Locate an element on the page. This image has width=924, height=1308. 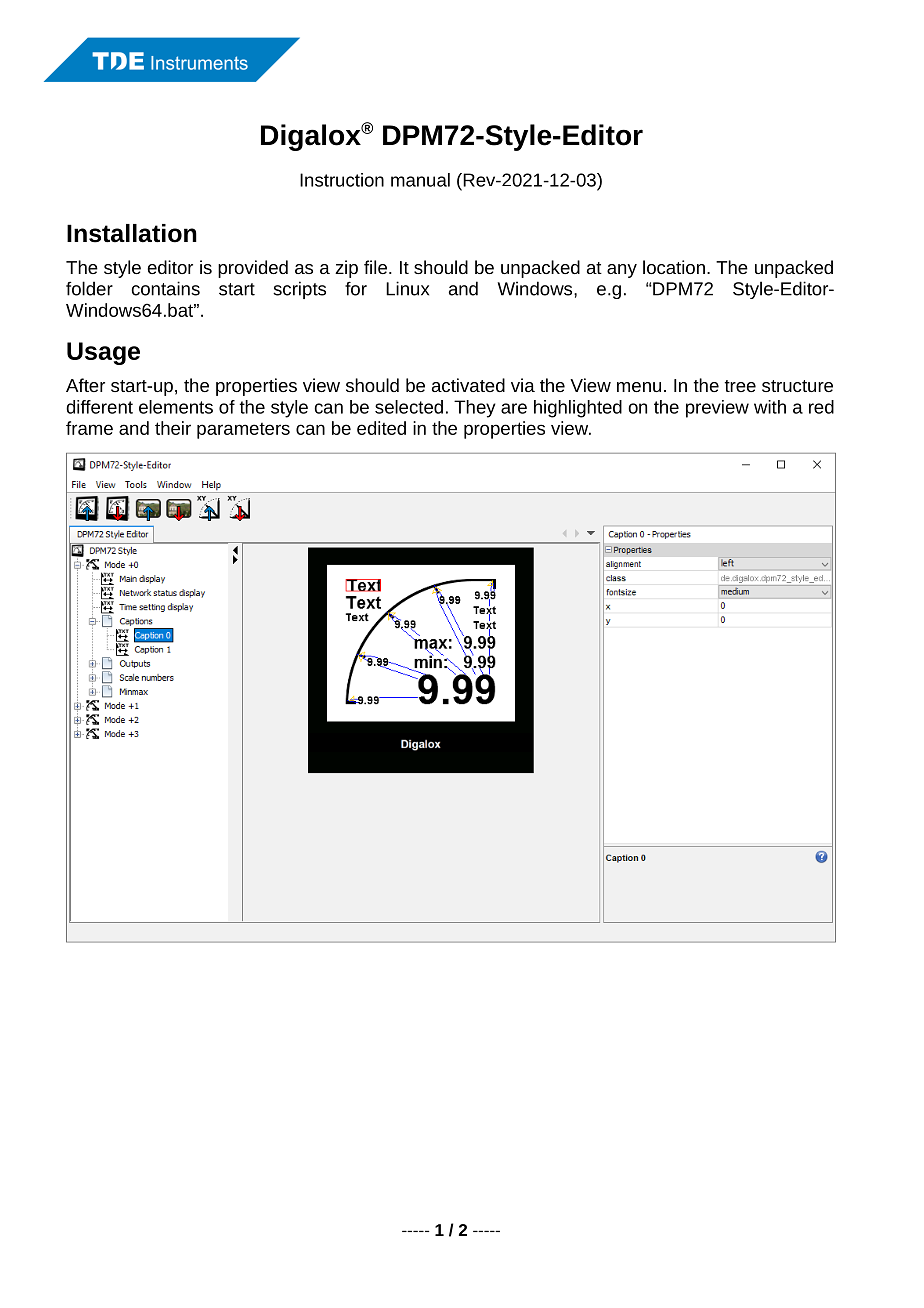
their is located at coordinates (173, 428).
